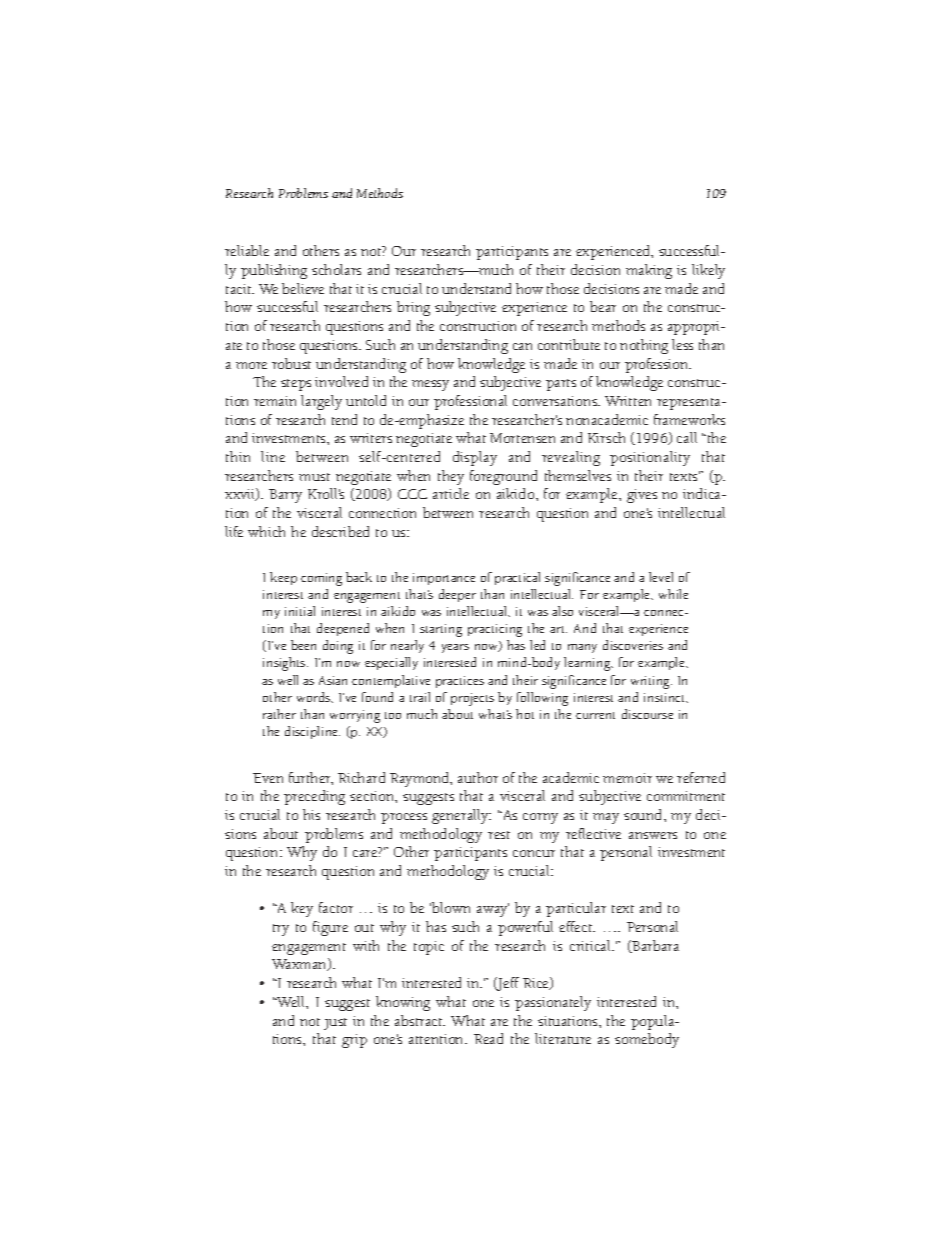 The image size is (952, 1233). Describe the element at coordinates (311, 814) in the image. I see `his` at that location.
